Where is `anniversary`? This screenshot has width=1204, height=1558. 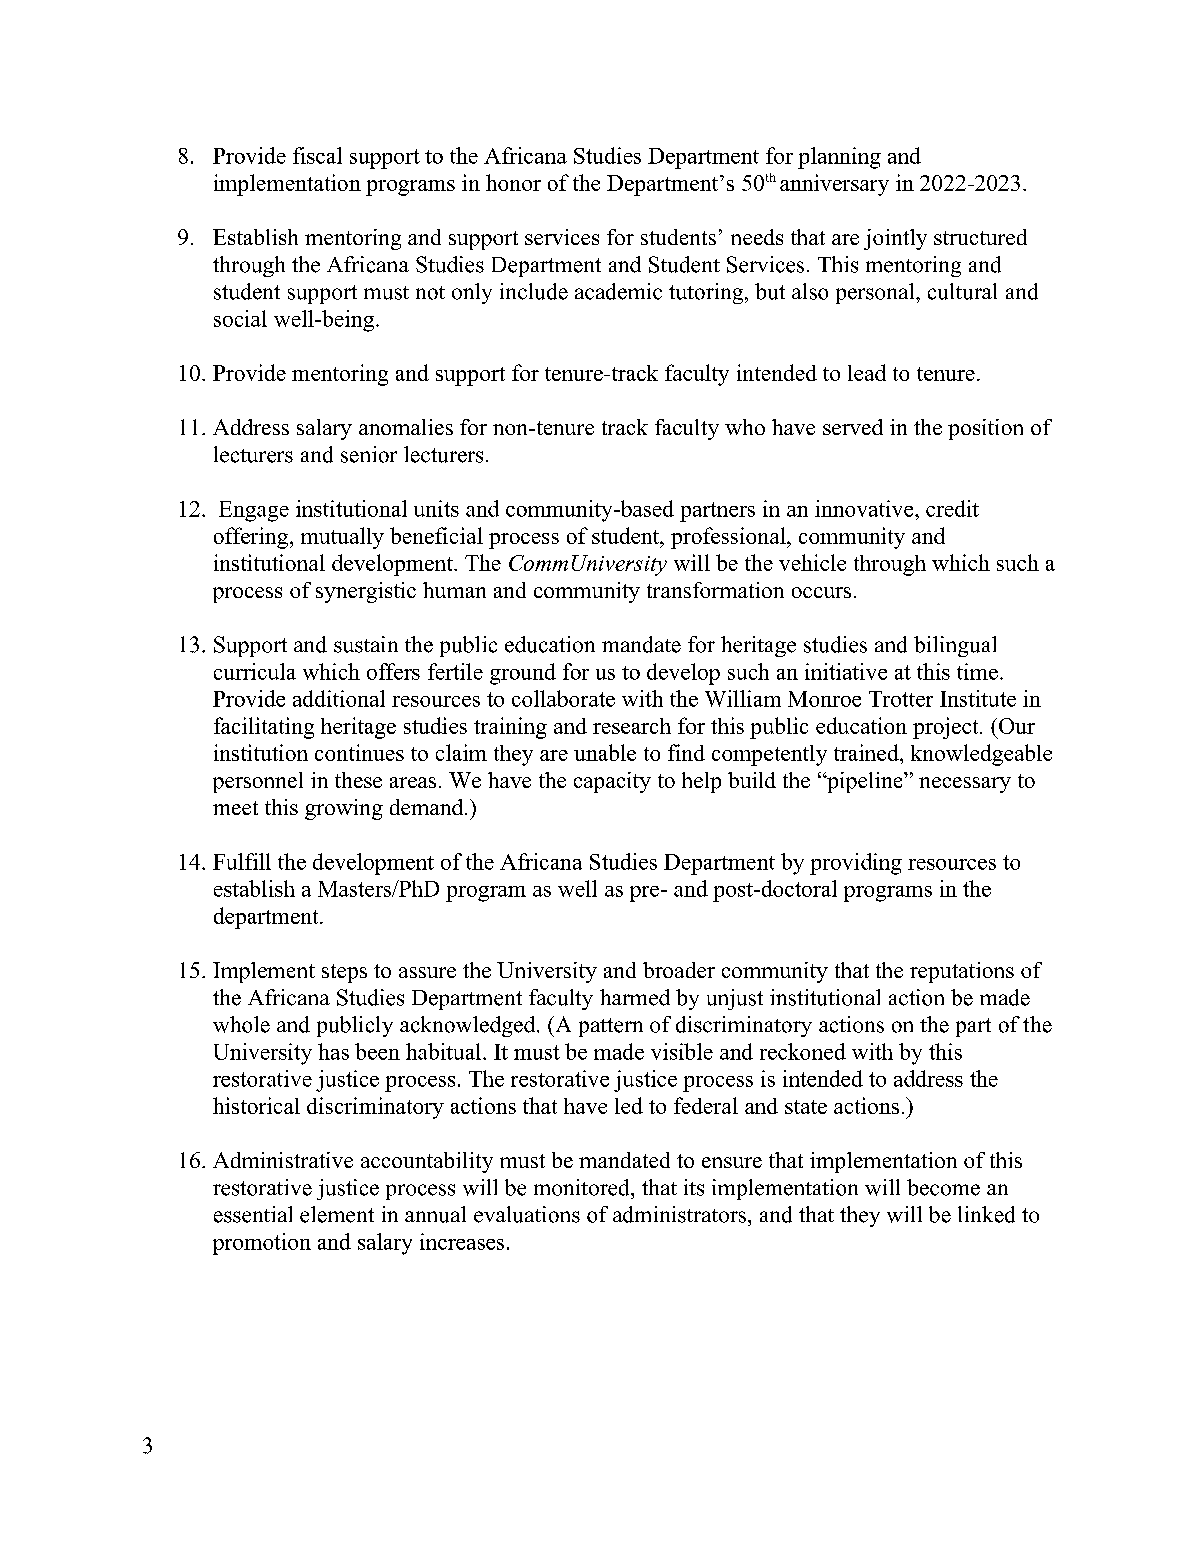
anniversary is located at coordinates (834, 185).
